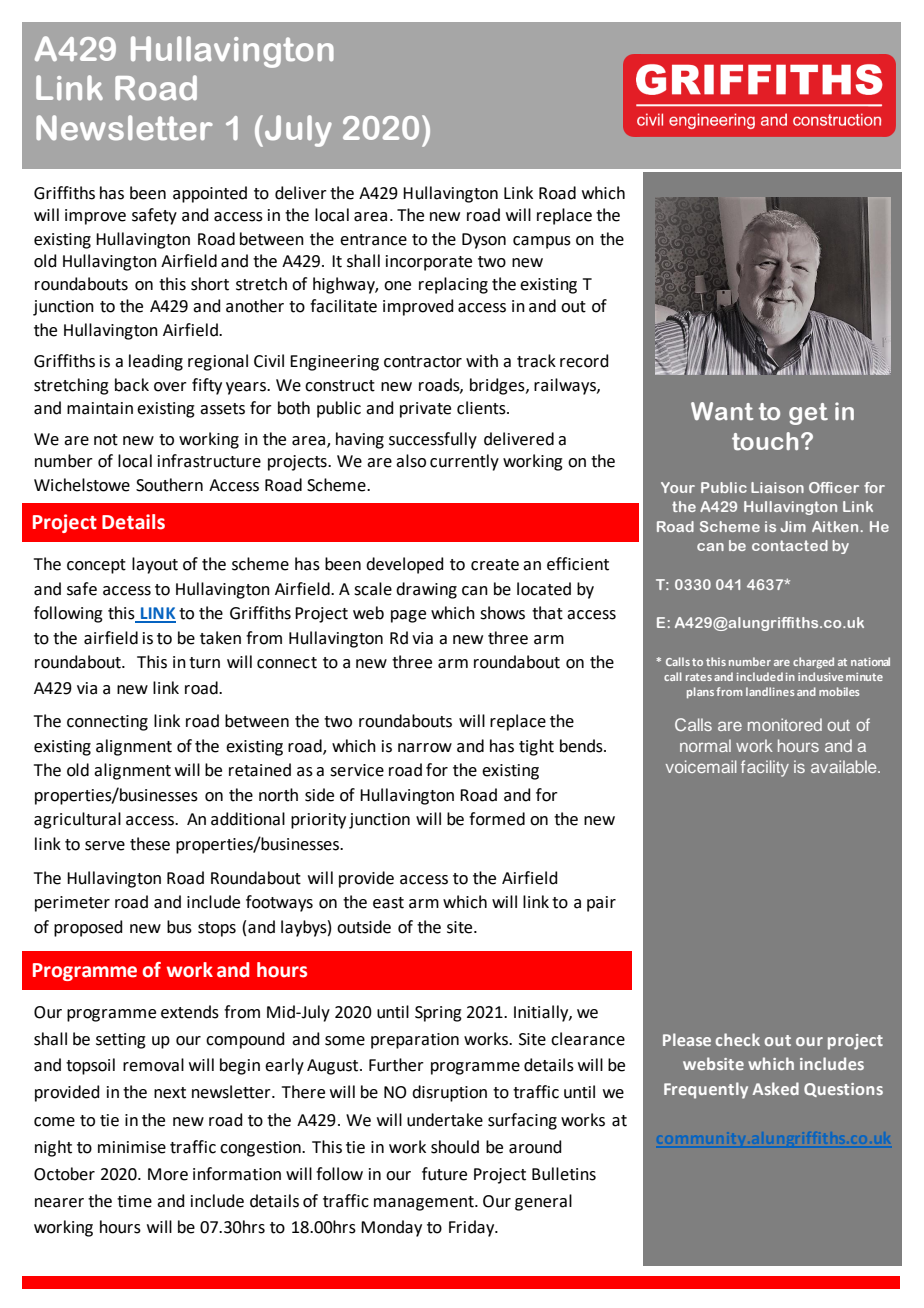  Describe the element at coordinates (388, 903) in the page. I see `east` at that location.
